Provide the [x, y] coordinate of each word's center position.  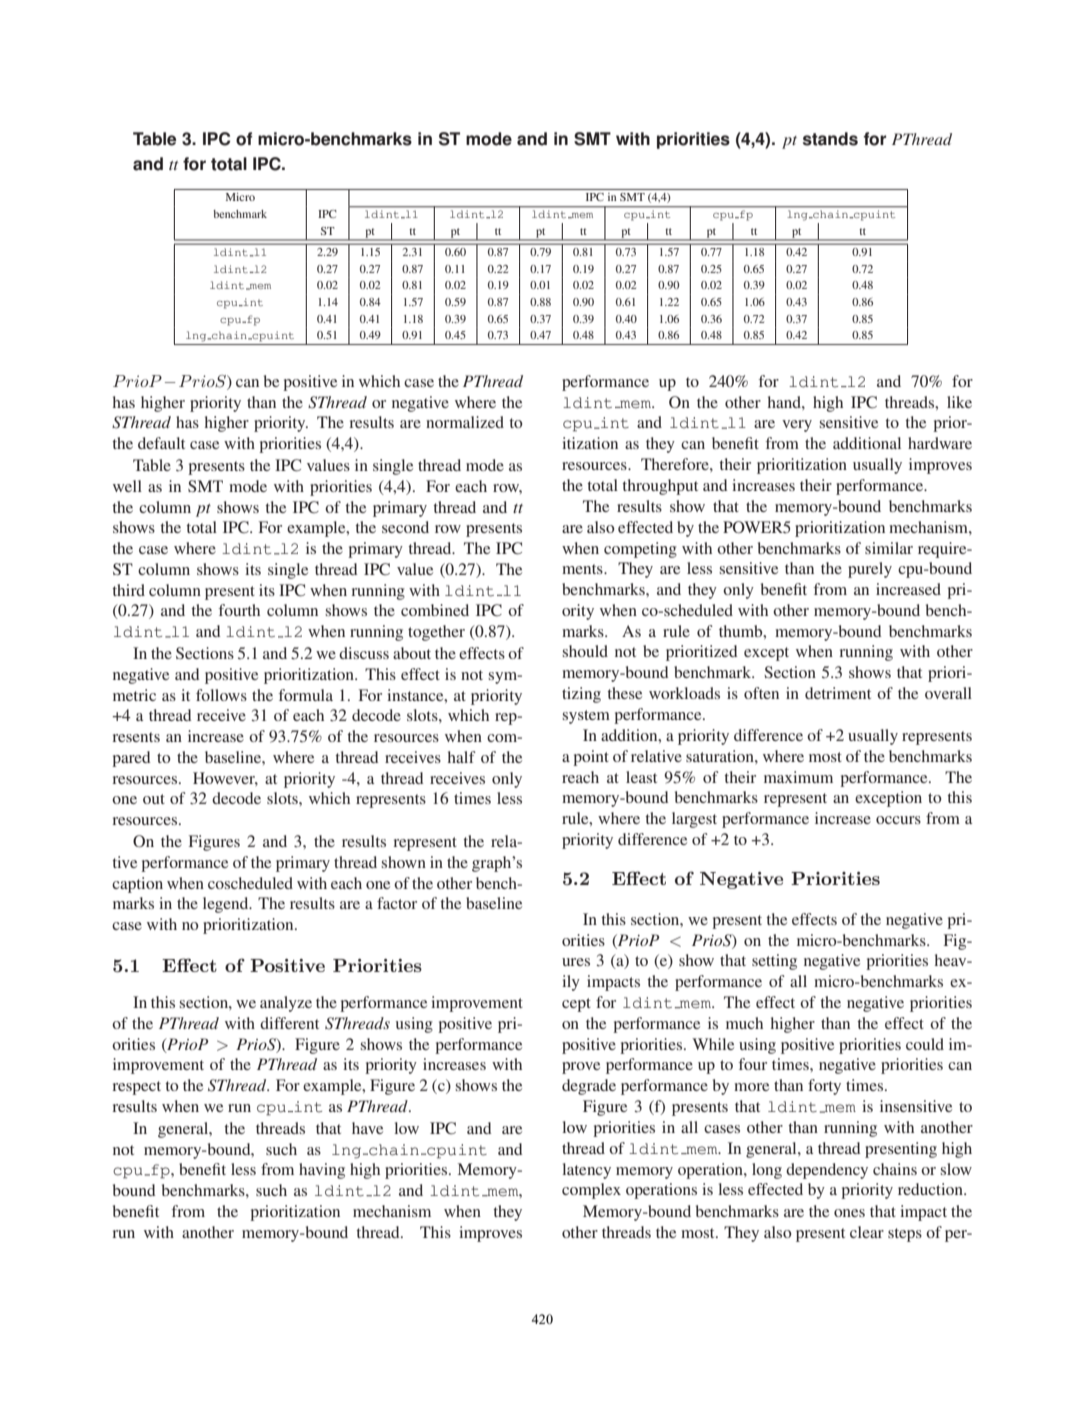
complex [591, 1191]
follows [221, 695]
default [161, 443]
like [959, 402]
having [322, 1171]
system [586, 717]
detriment [838, 693]
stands [830, 139]
